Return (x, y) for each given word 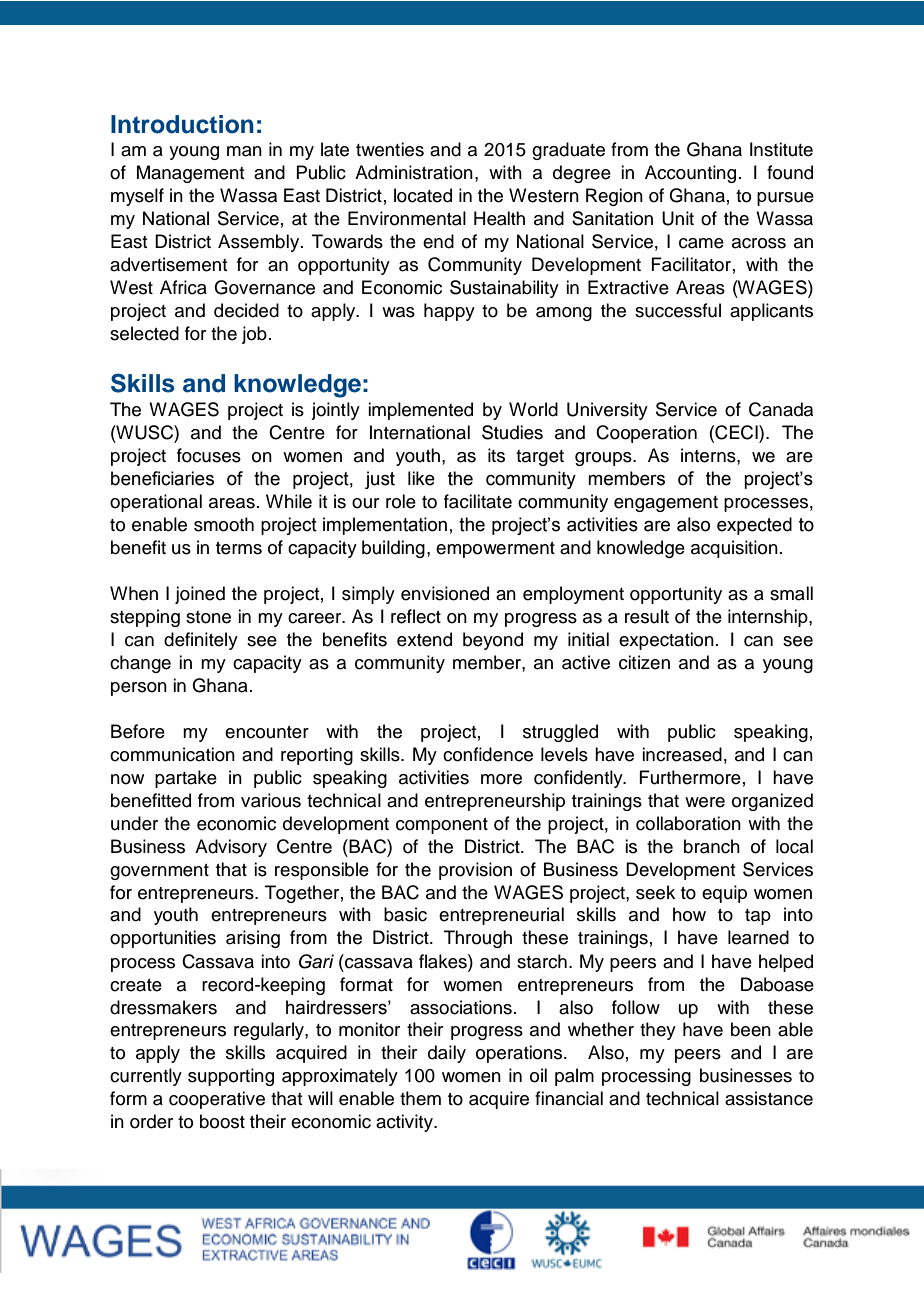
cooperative (217, 1100)
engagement (666, 504)
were (705, 802)
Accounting (690, 174)
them (420, 1098)
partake (186, 779)
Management (191, 174)
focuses (209, 455)
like (421, 478)
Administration (414, 172)
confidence (488, 754)
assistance (769, 1098)
